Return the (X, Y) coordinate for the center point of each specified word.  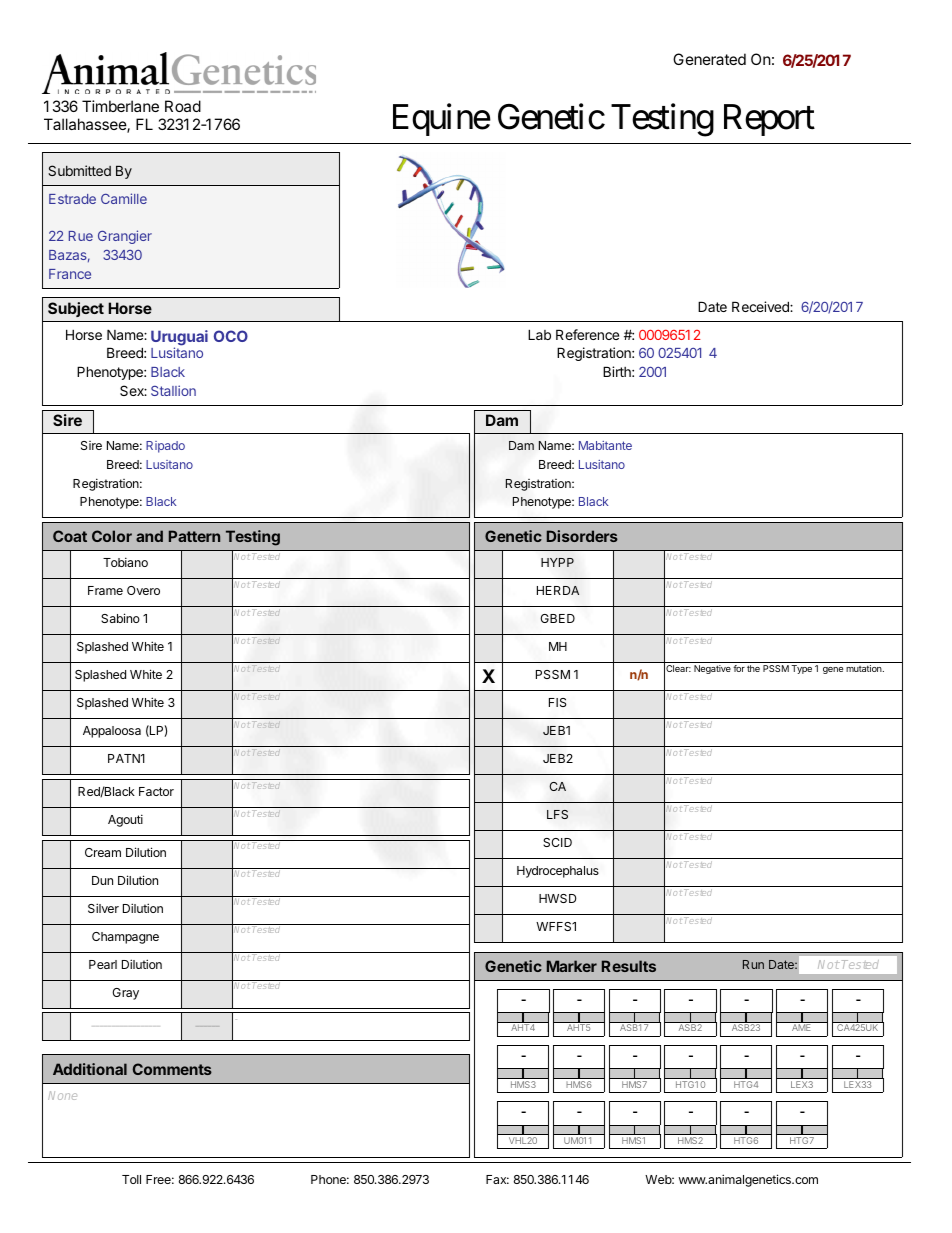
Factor (156, 791)
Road (183, 106)
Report (769, 120)
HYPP (557, 562)
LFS (557, 814)
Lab (539, 334)
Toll (131, 1179)
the (753, 668)
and (149, 536)
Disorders (582, 536)
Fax (497, 1179)
